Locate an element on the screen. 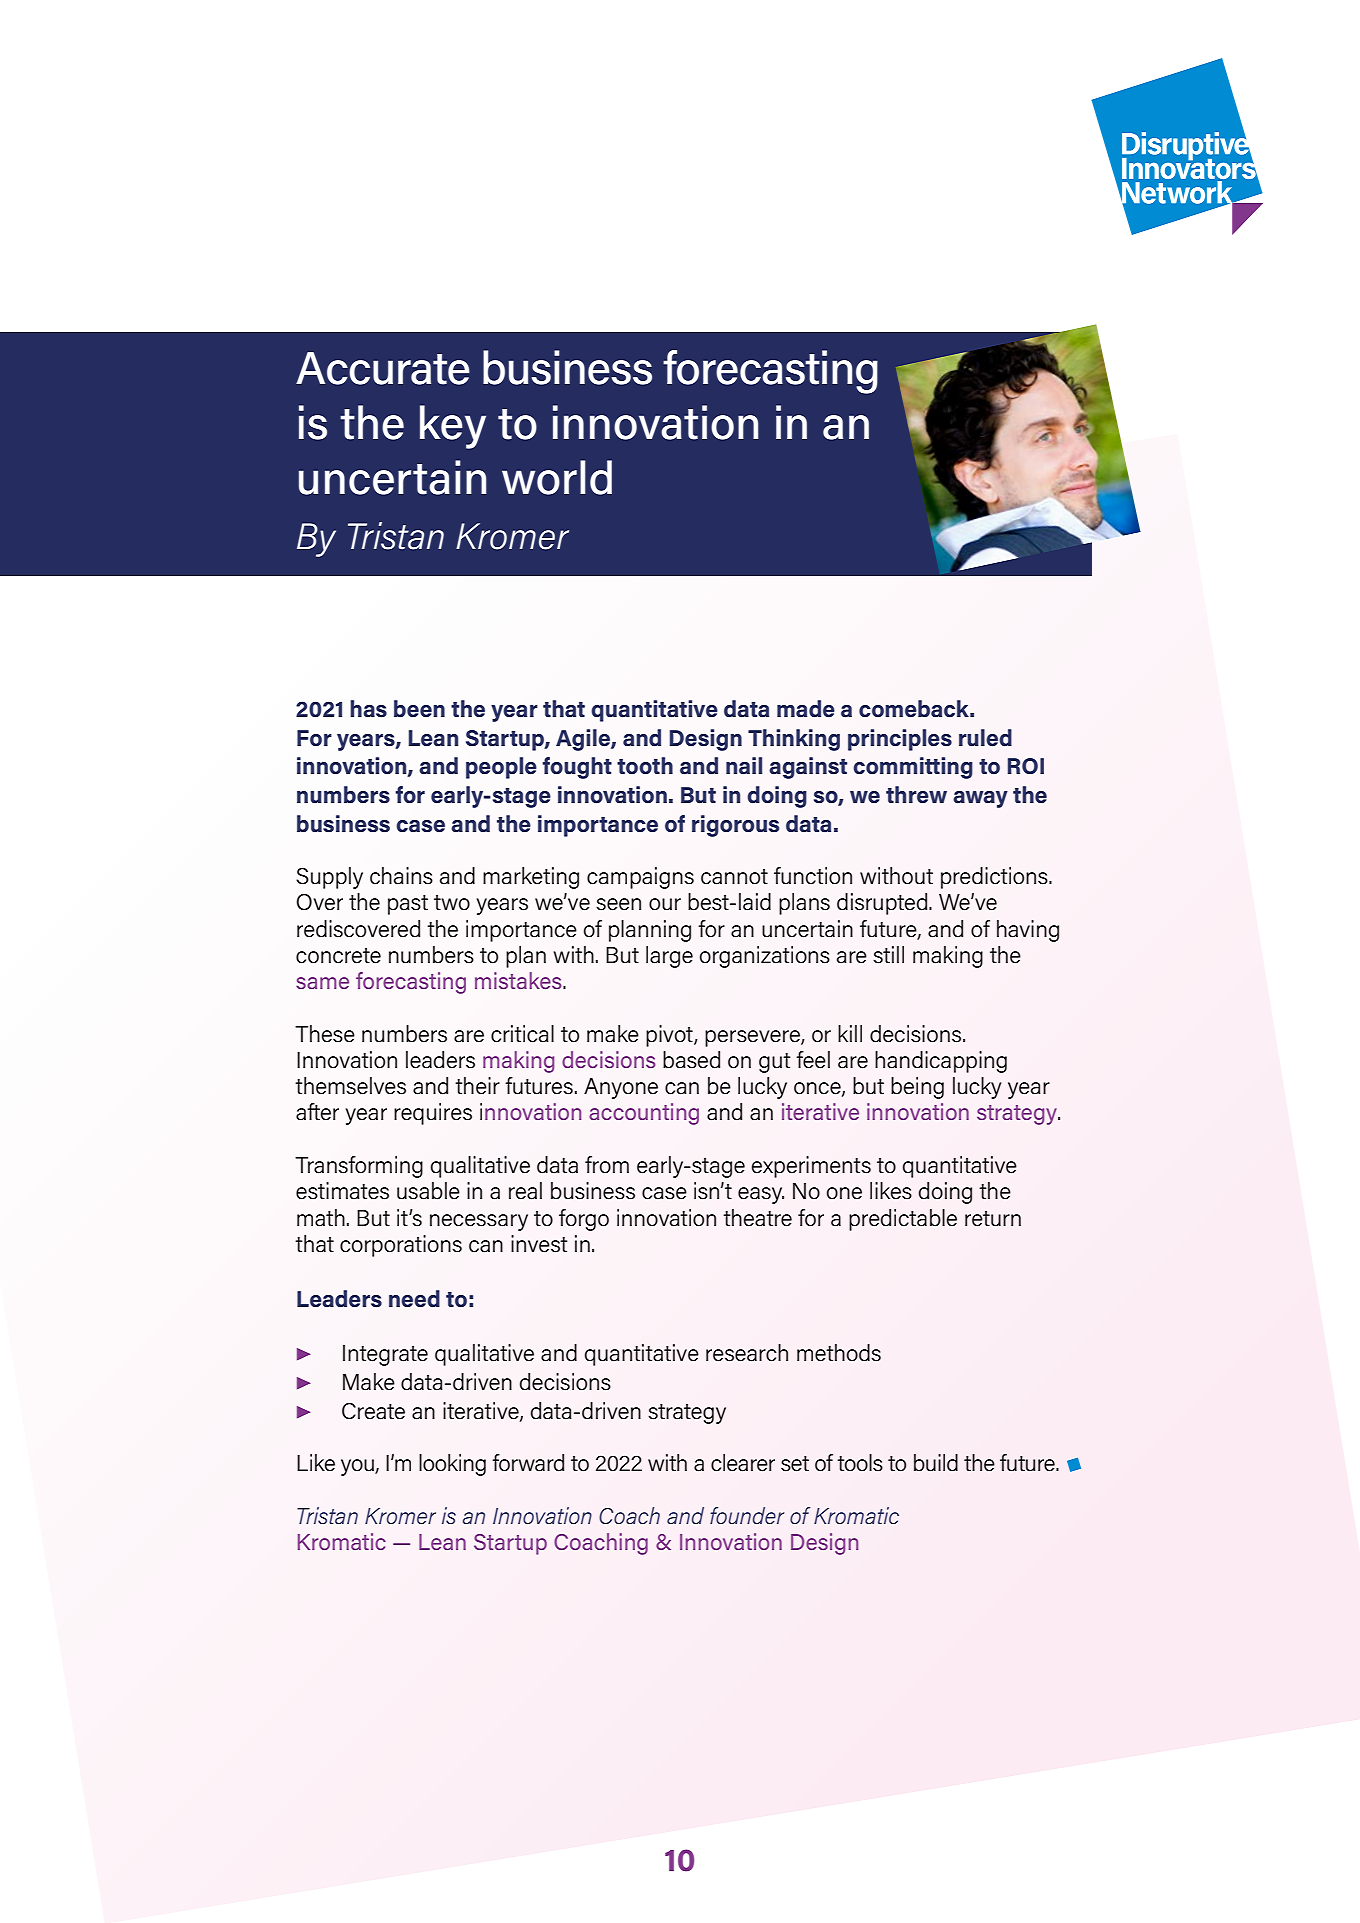 The width and height of the screenshot is (1360, 1923). large is located at coordinates (669, 957).
